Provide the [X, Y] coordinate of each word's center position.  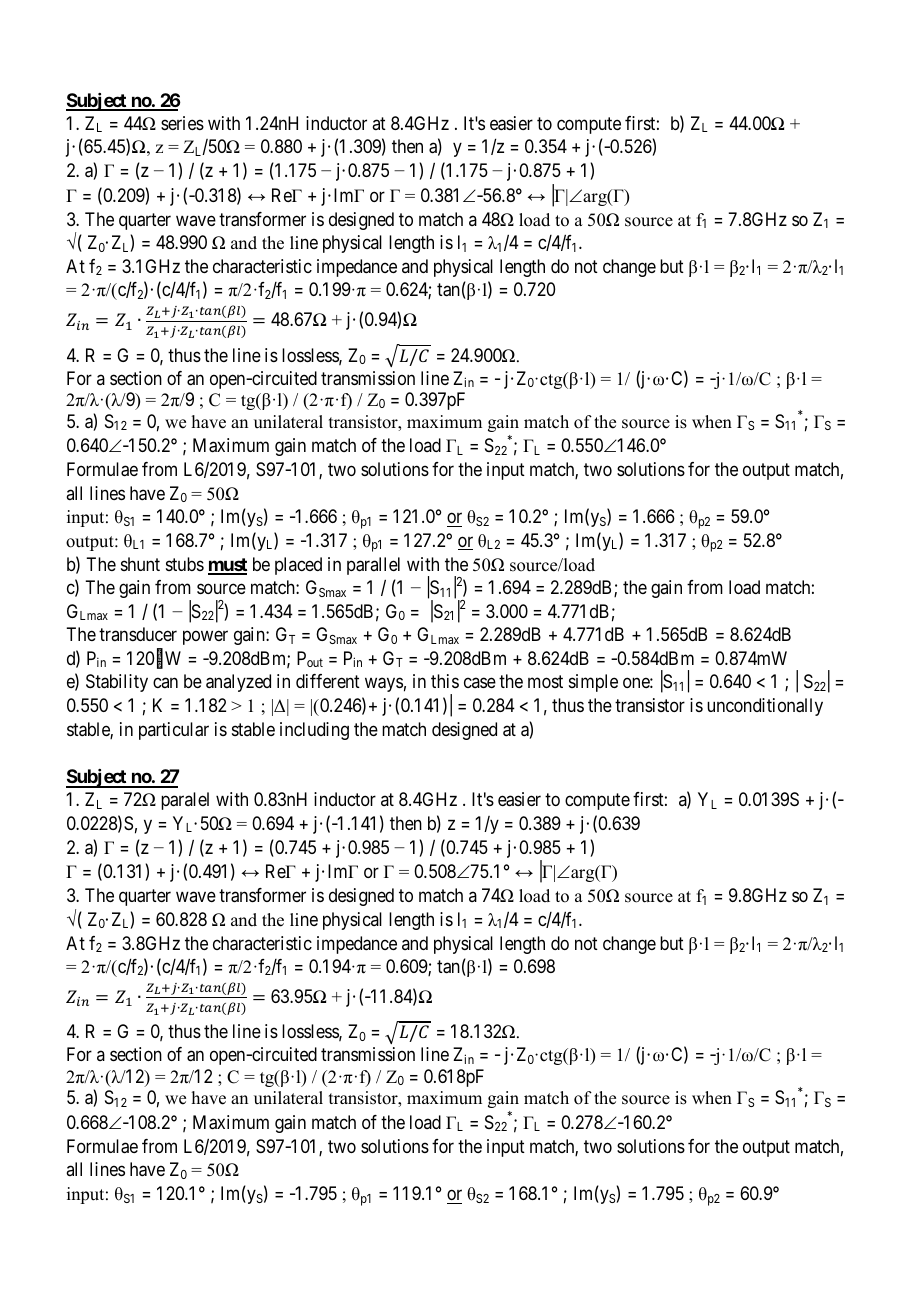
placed [298, 566]
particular [174, 731]
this [445, 681]
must [227, 566]
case [480, 683]
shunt [140, 564]
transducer [138, 634]
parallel [373, 566]
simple [593, 683]
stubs [185, 564]
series [182, 123]
